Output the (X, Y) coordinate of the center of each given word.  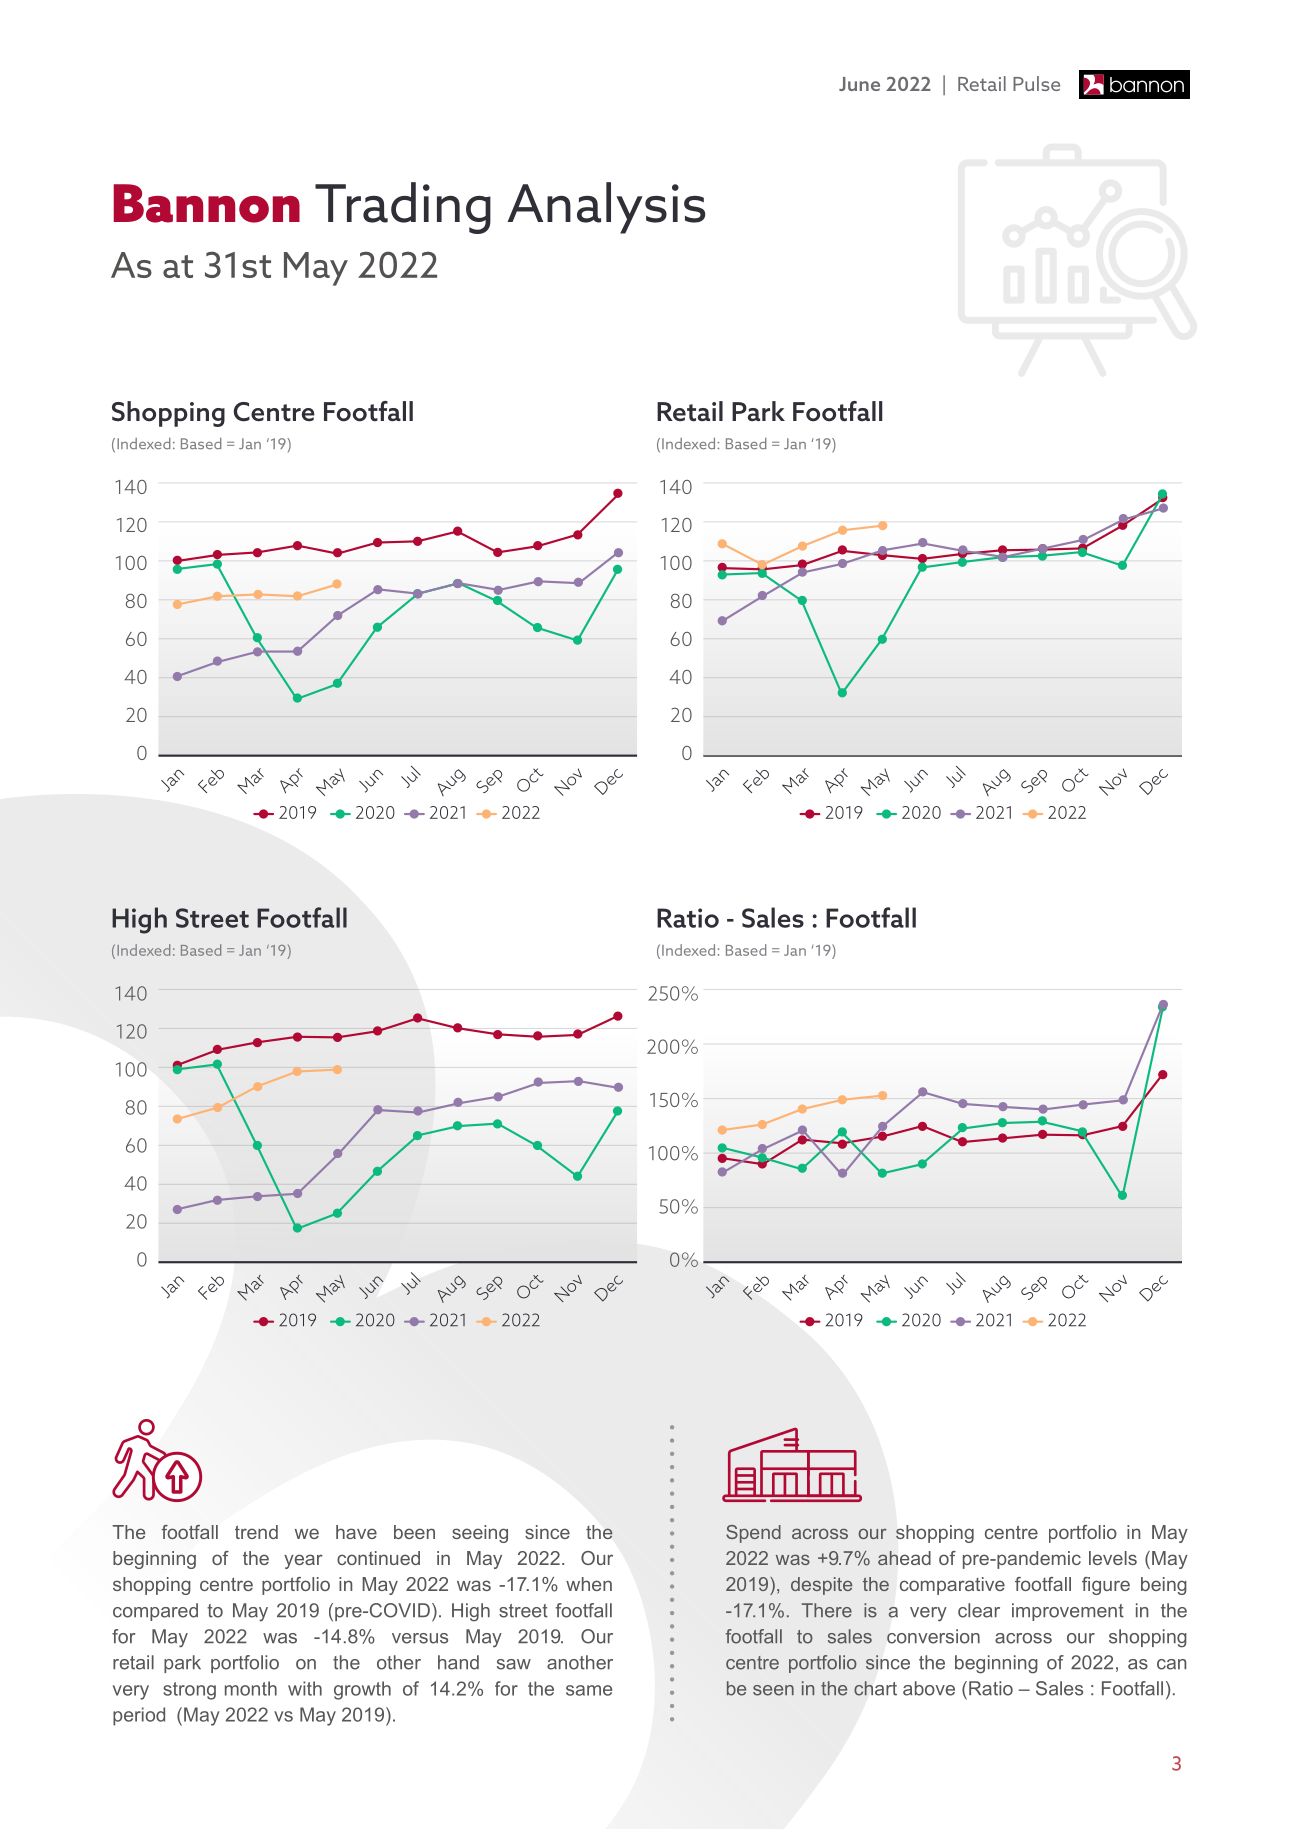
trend (256, 1532)
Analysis (606, 208)
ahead (904, 1558)
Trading (403, 208)
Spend (753, 1534)
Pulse (1036, 83)
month (251, 1688)
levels (1113, 1558)
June (859, 84)
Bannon (206, 203)
